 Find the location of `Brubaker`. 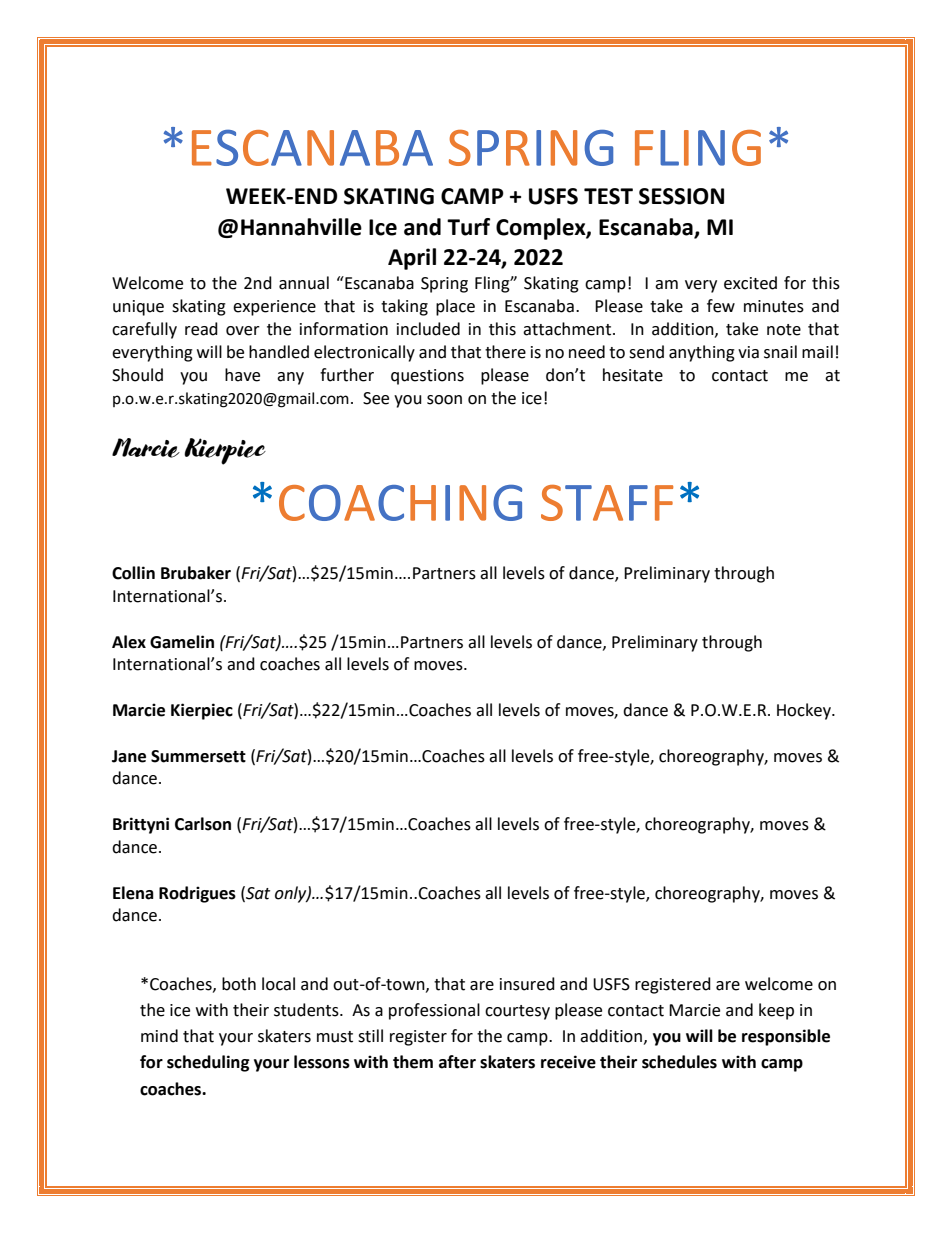

Brubaker is located at coordinates (196, 573).
